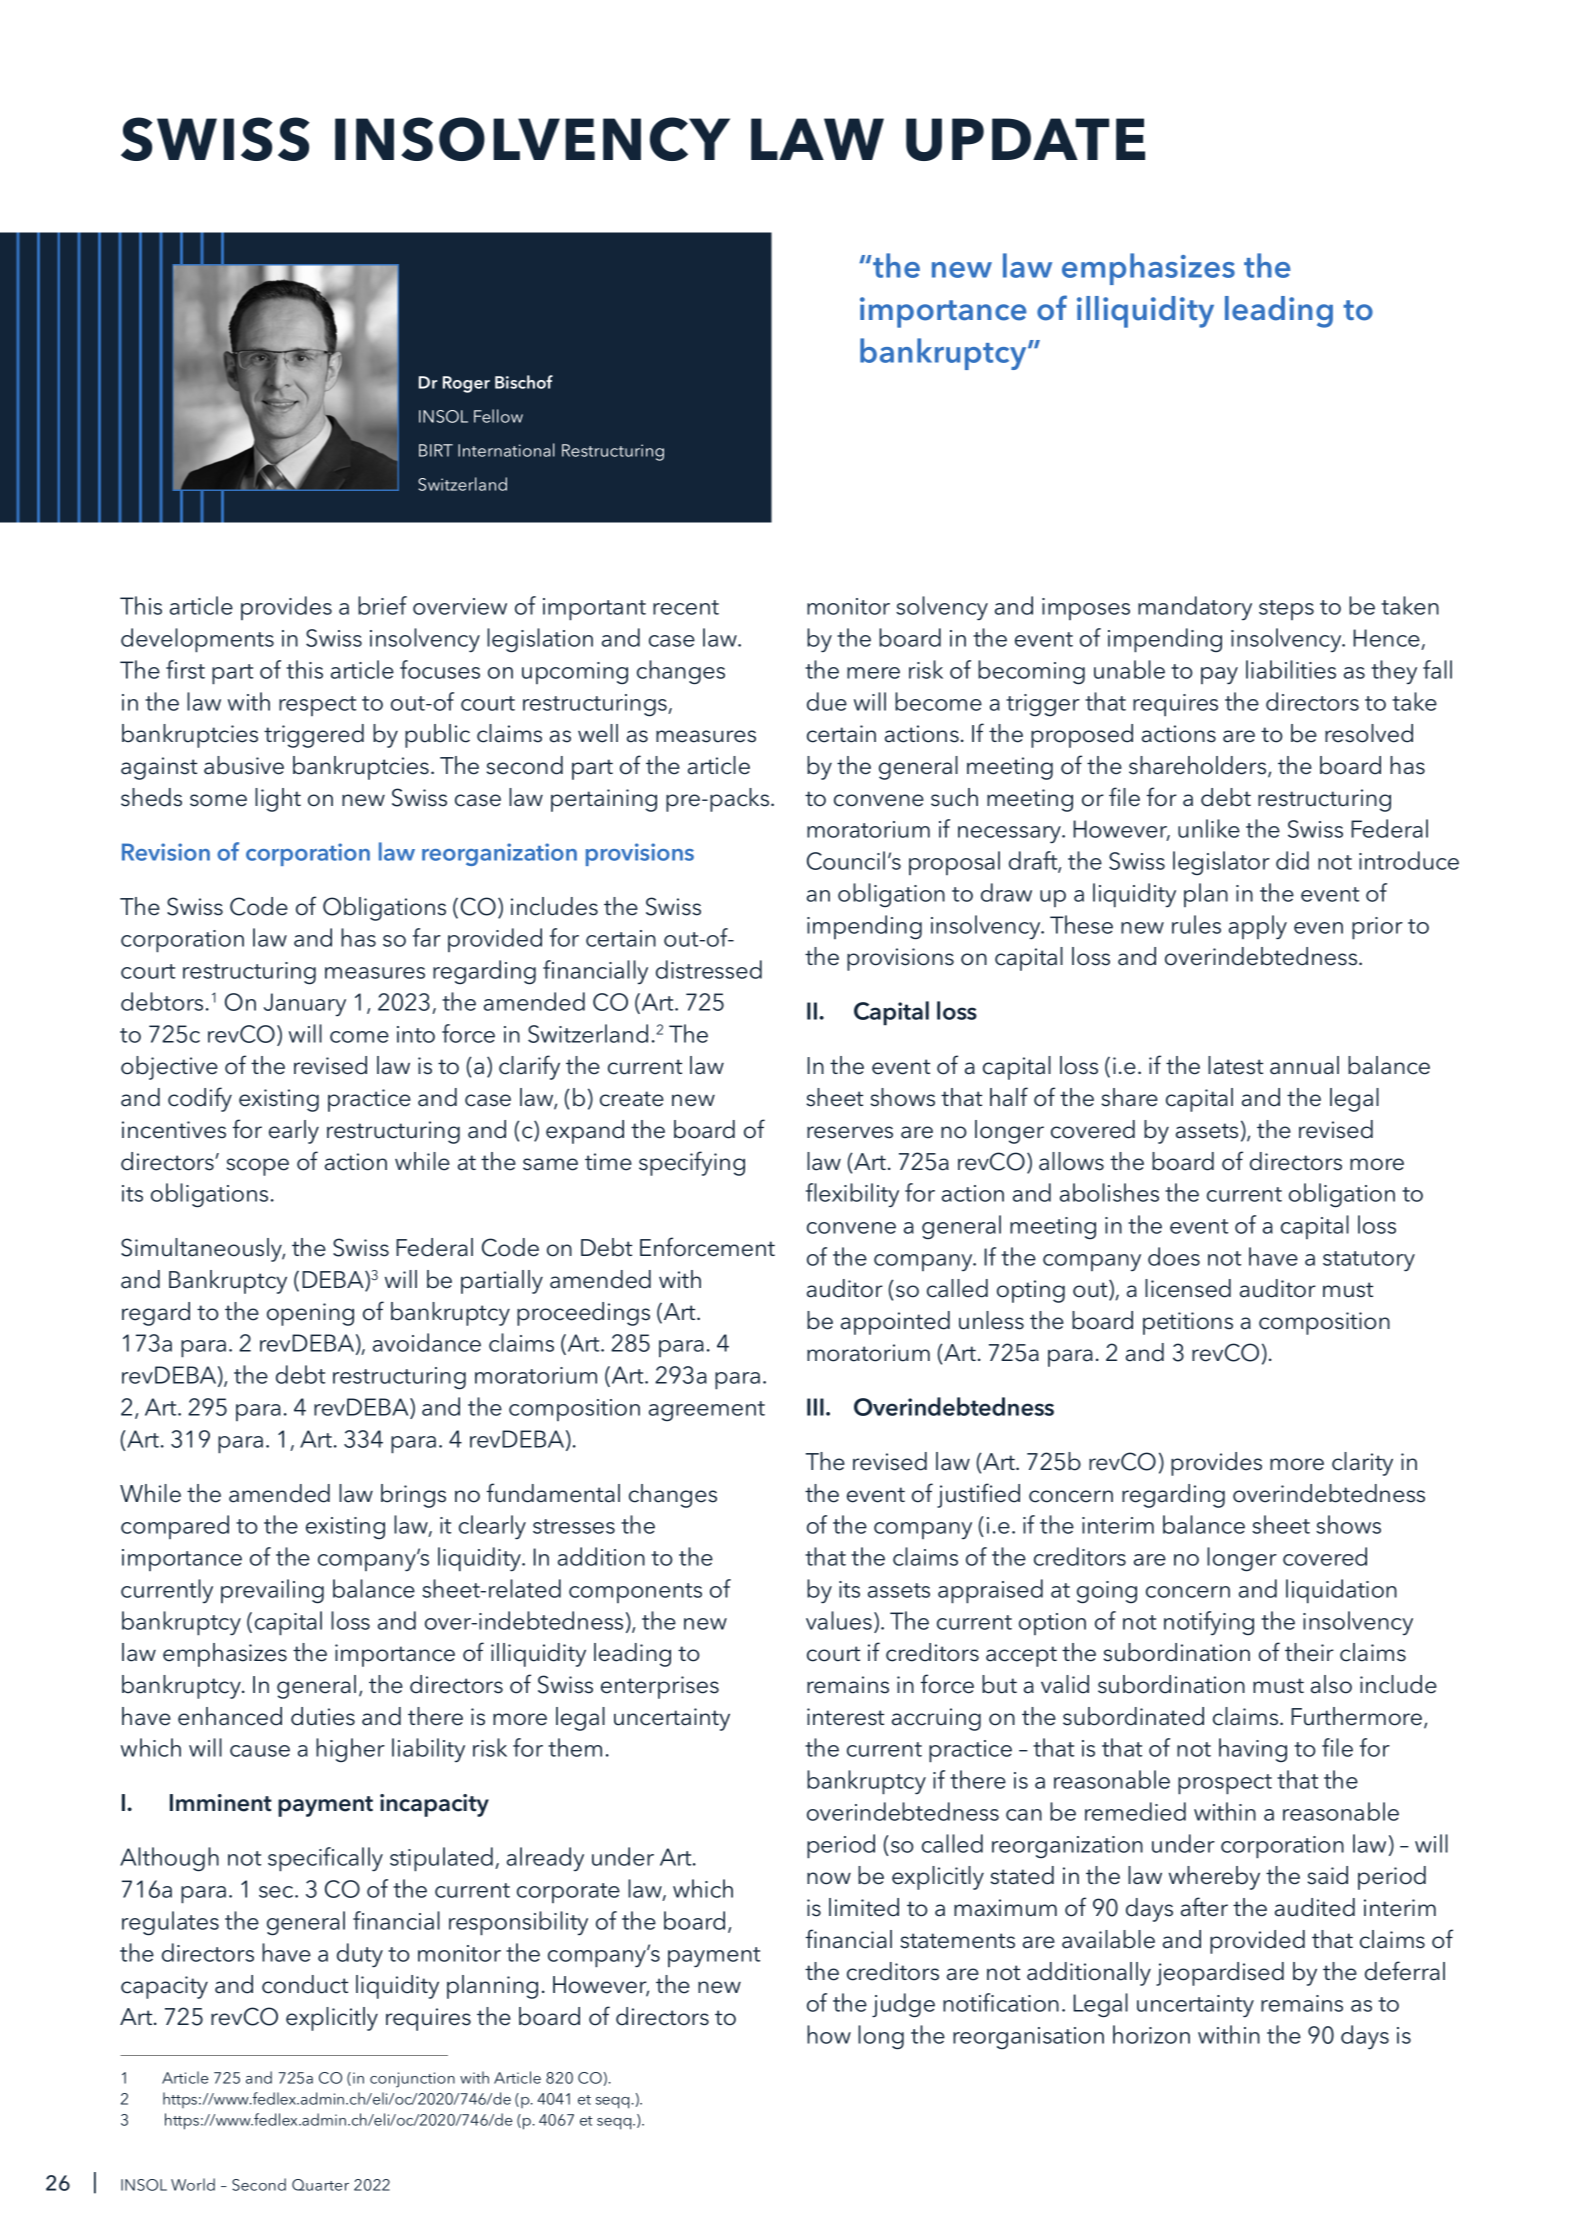 This page has width=1581, height=2236. What do you see at coordinates (1025, 139) in the page?
I see `UPDATE` at bounding box center [1025, 139].
